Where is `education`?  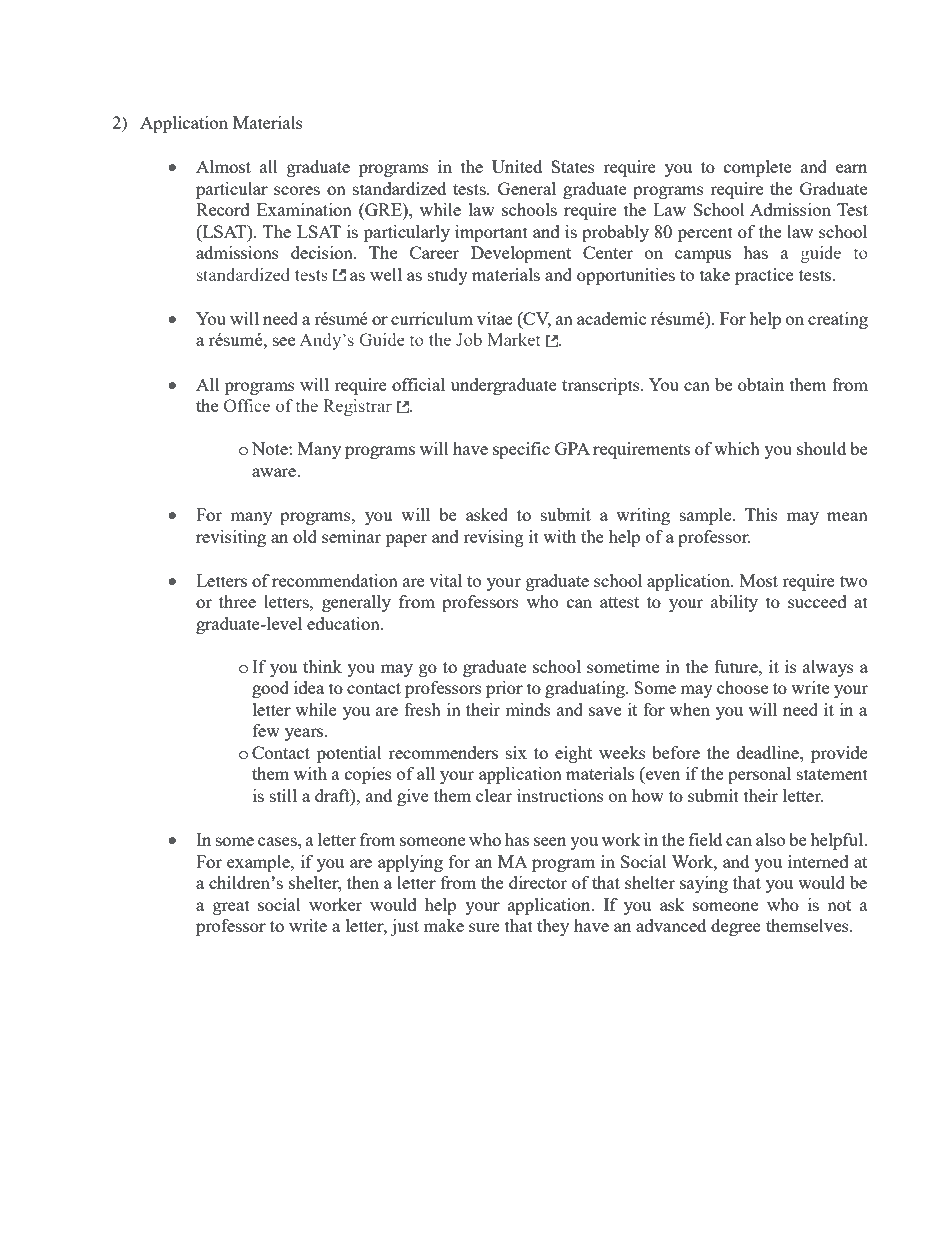
education is located at coordinates (344, 623).
